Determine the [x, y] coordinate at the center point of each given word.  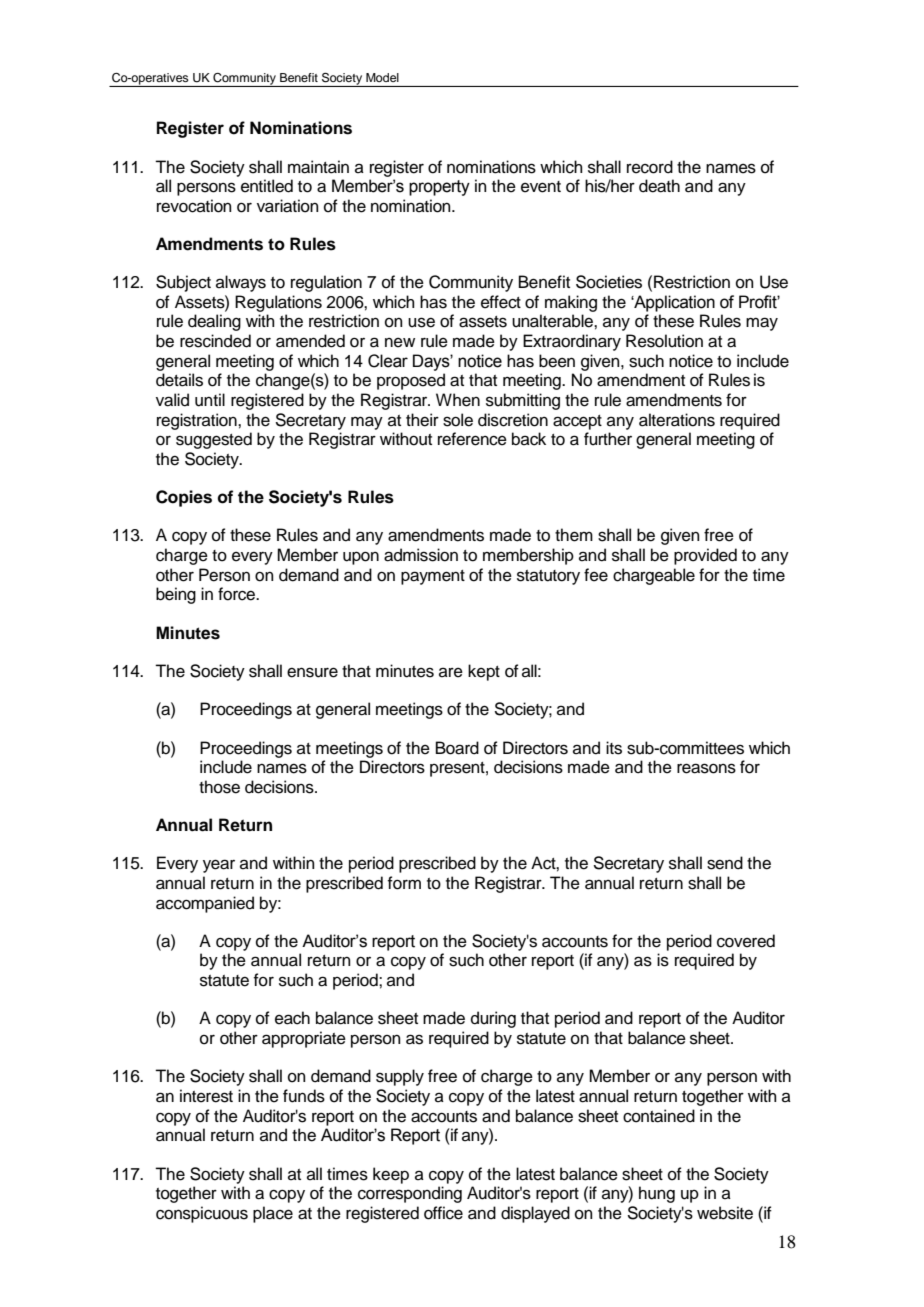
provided [705, 556]
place [273, 1214]
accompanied [205, 904]
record [650, 167]
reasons [706, 768]
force [237, 594]
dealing [214, 322]
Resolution [664, 341]
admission [421, 555]
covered [746, 941]
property [439, 188]
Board [457, 748]
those [219, 787]
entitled [267, 186]
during [493, 1019]
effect [501, 302]
